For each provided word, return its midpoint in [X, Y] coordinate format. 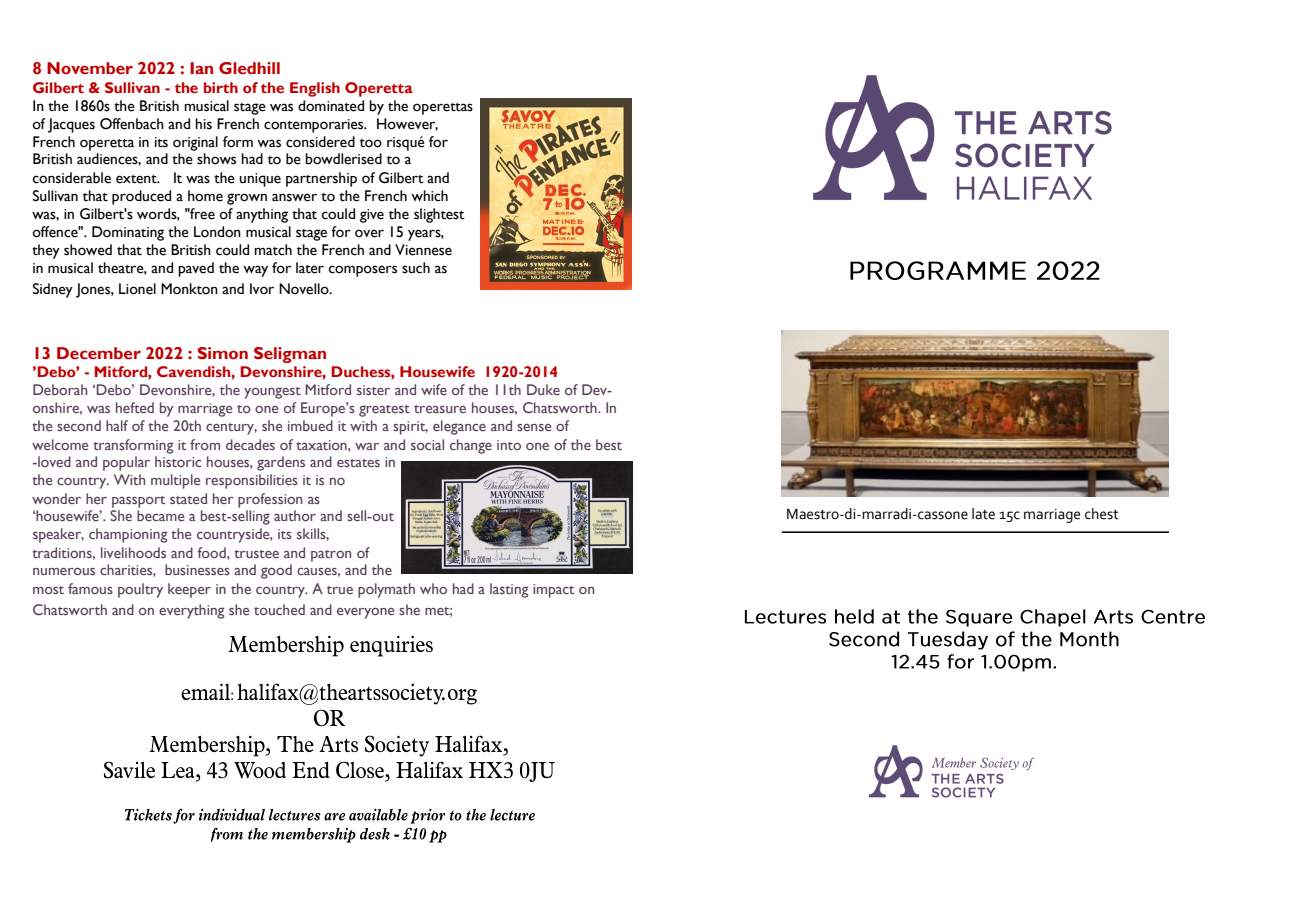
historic [178, 461]
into [509, 445]
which [429, 196]
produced [141, 197]
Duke [543, 389]
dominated [331, 106]
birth [221, 87]
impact [553, 591]
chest [1102, 514]
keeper [189, 590]
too [371, 143]
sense [534, 427]
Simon [223, 353]
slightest [439, 215]
